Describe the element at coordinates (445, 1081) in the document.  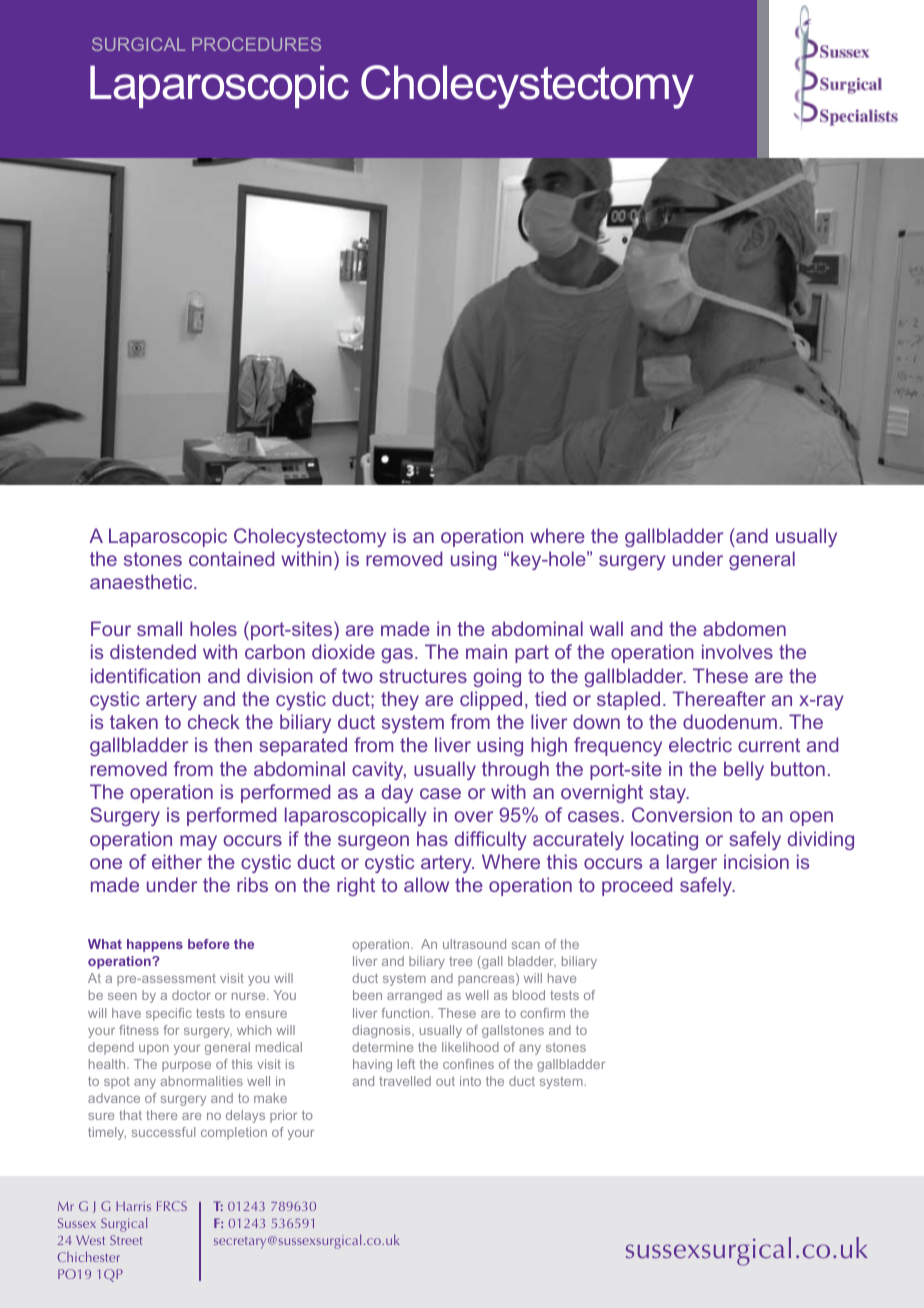
I see `out` at that location.
